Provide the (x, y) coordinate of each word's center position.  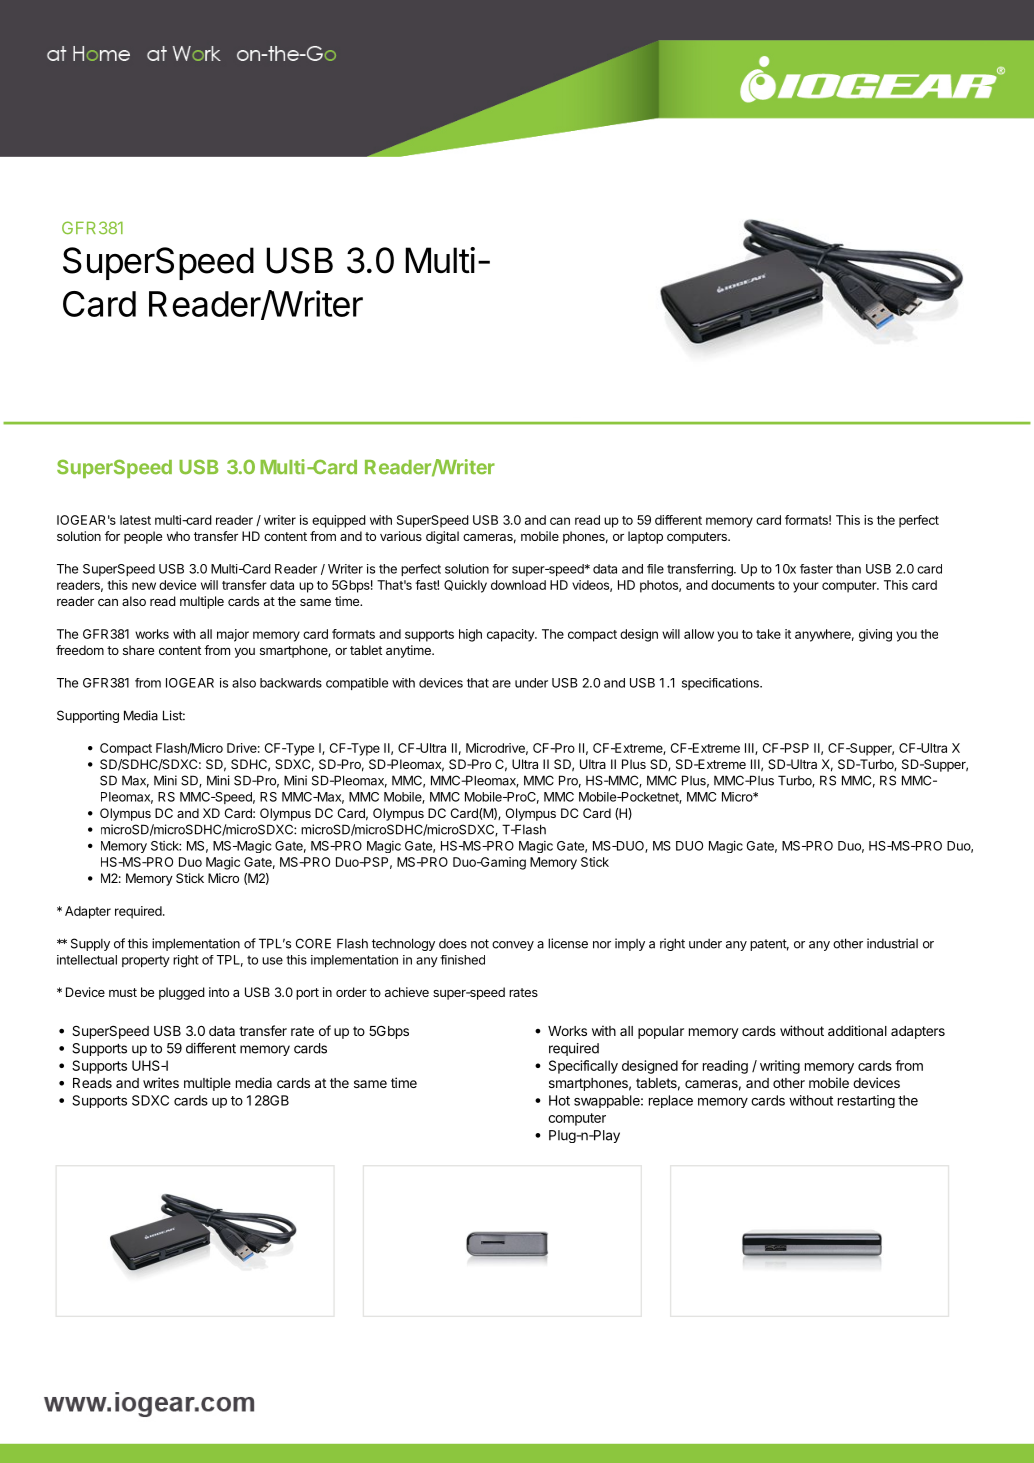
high (470, 635)
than (848, 569)
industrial (892, 943)
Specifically (583, 1067)
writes (161, 1082)
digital (442, 537)
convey (513, 946)
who (178, 536)
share (138, 650)
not (480, 944)
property (146, 961)
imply (630, 944)
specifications (721, 684)
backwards (291, 683)
